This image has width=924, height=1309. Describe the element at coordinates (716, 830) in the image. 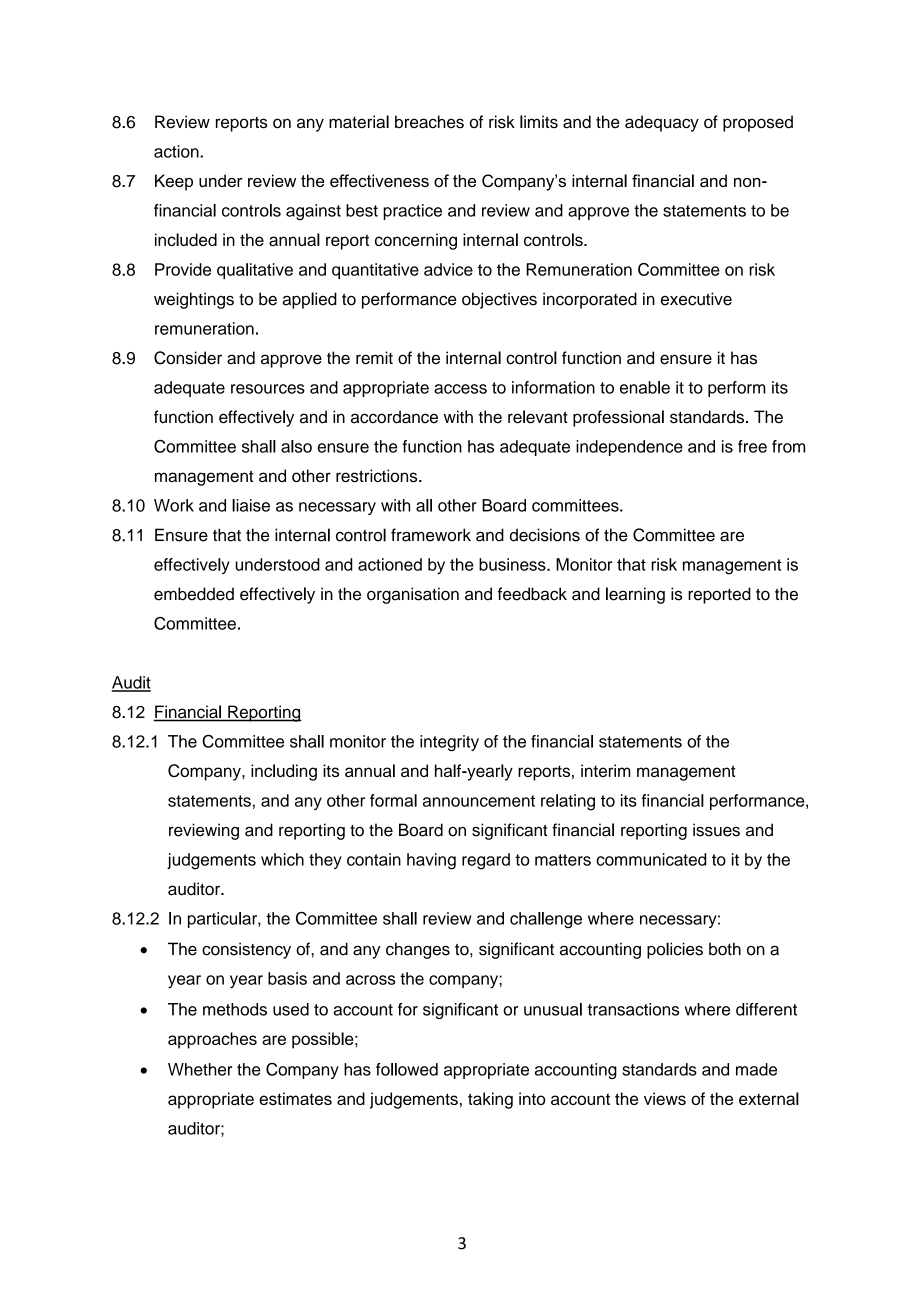

I see `issues` at that location.
